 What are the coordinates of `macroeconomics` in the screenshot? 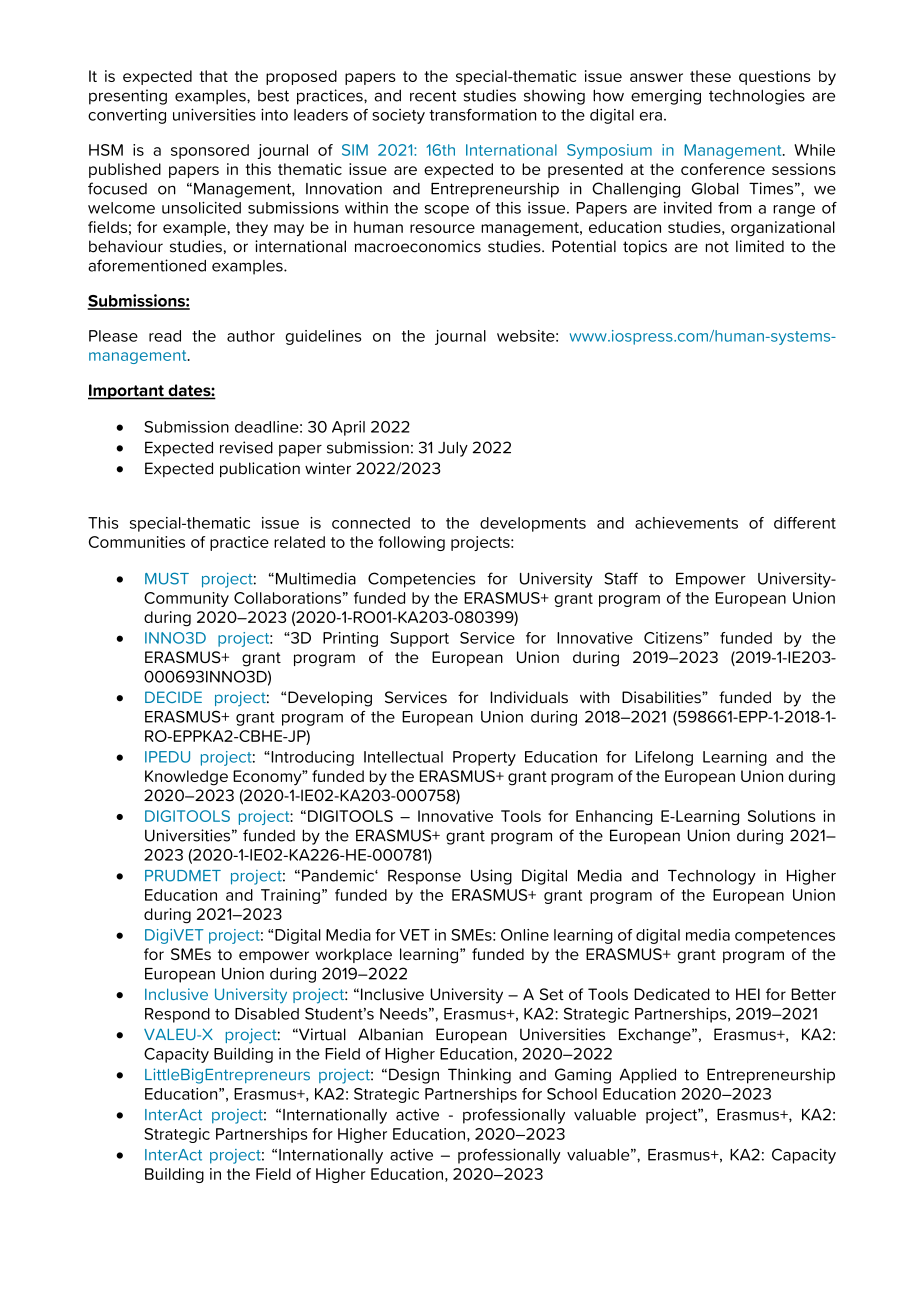 It's located at (418, 246).
